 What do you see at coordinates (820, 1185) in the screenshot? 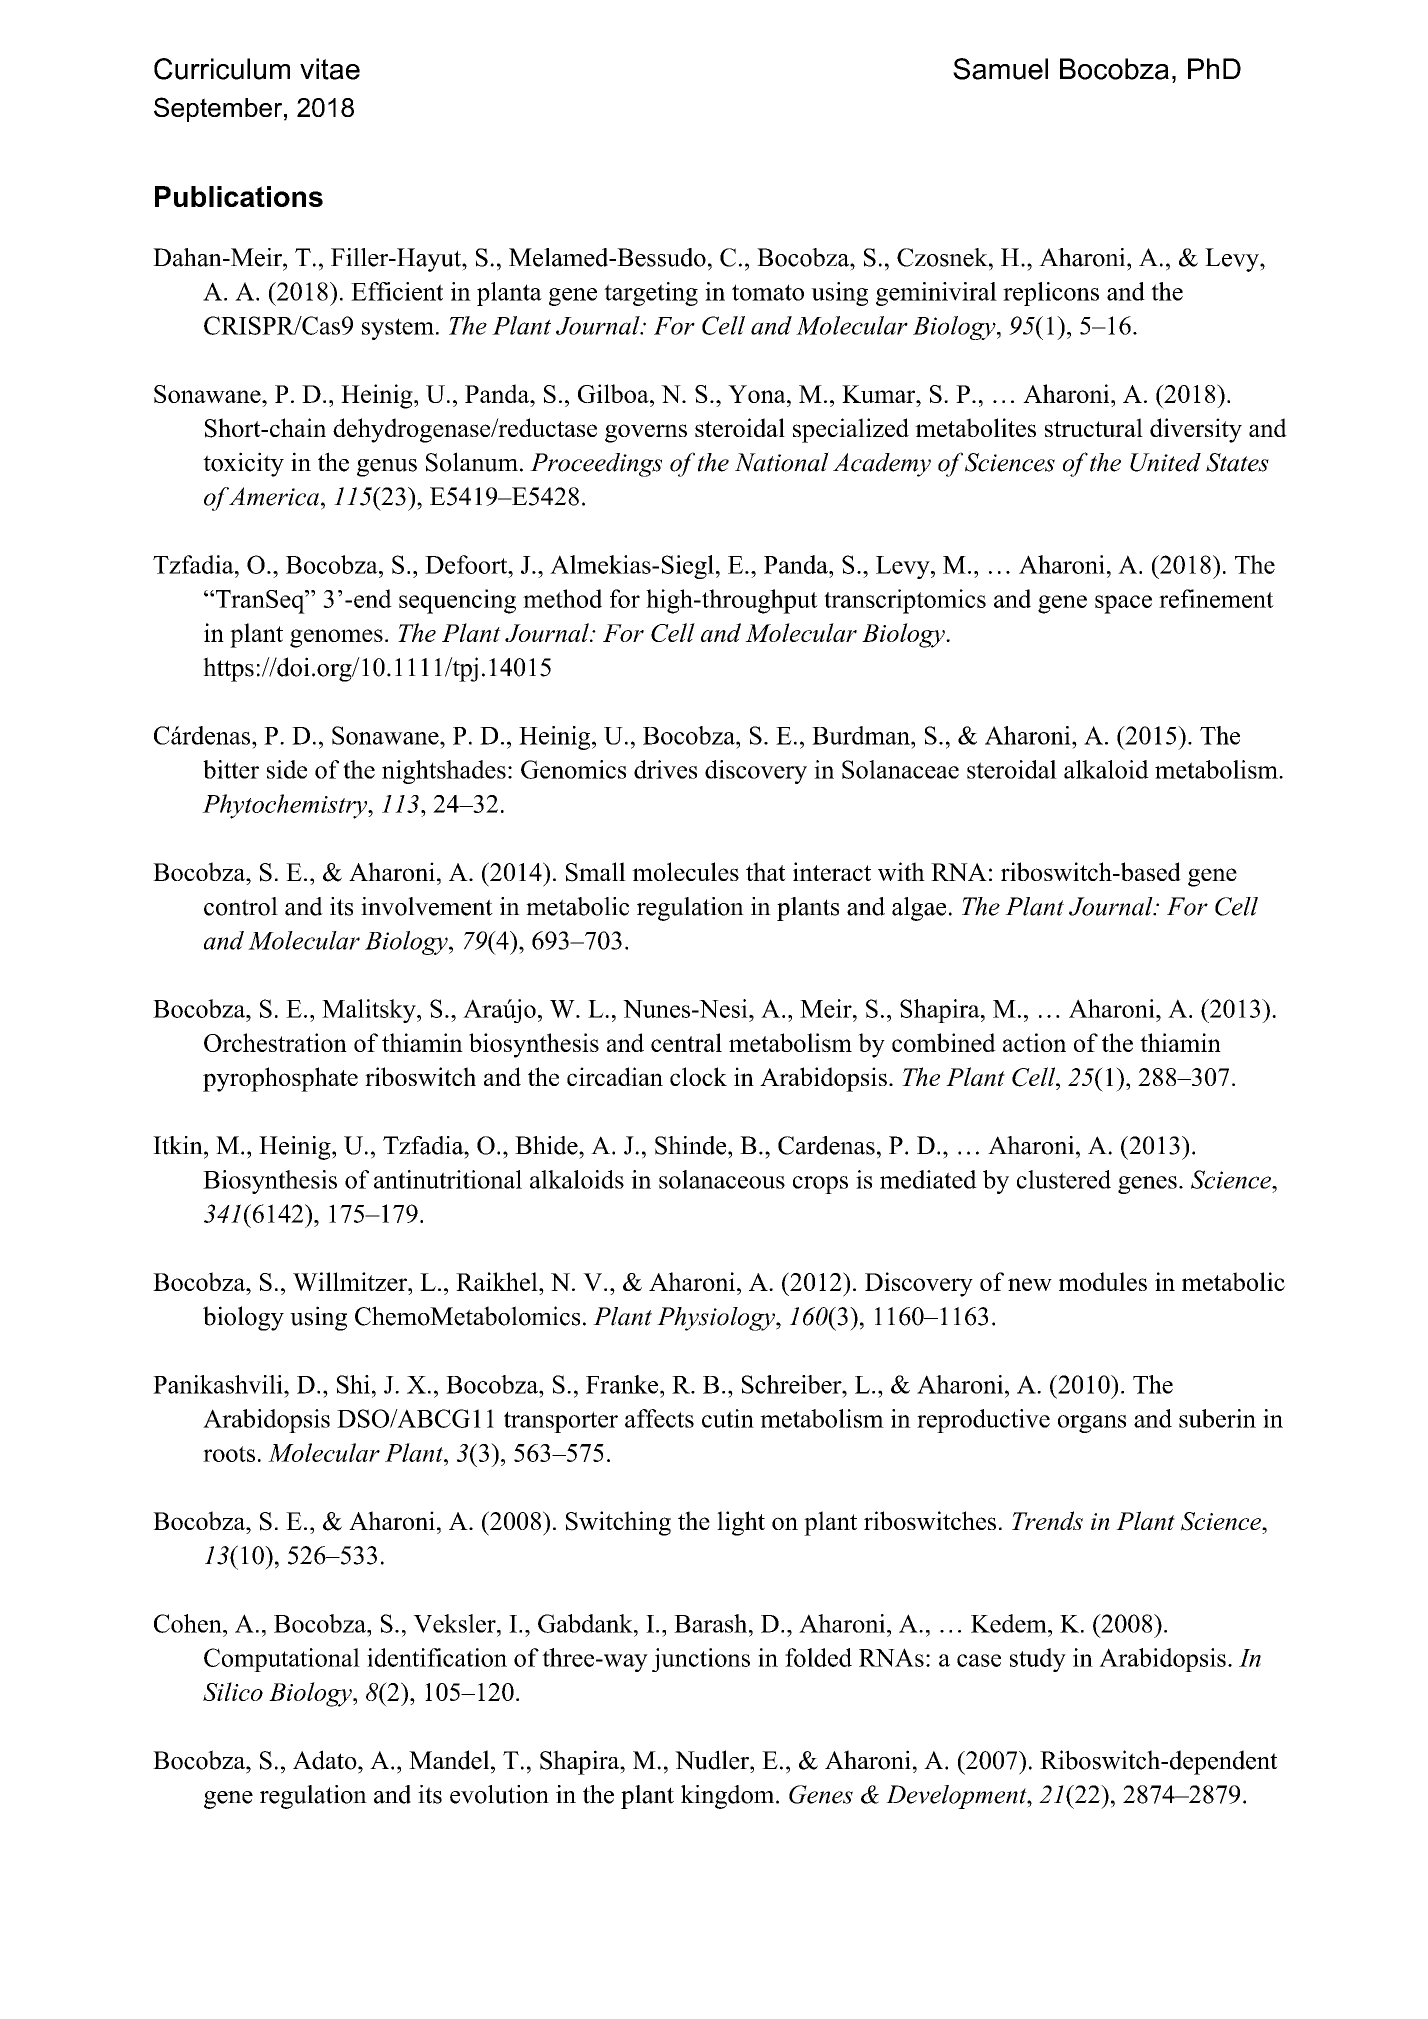
I see `crops` at bounding box center [820, 1185].
